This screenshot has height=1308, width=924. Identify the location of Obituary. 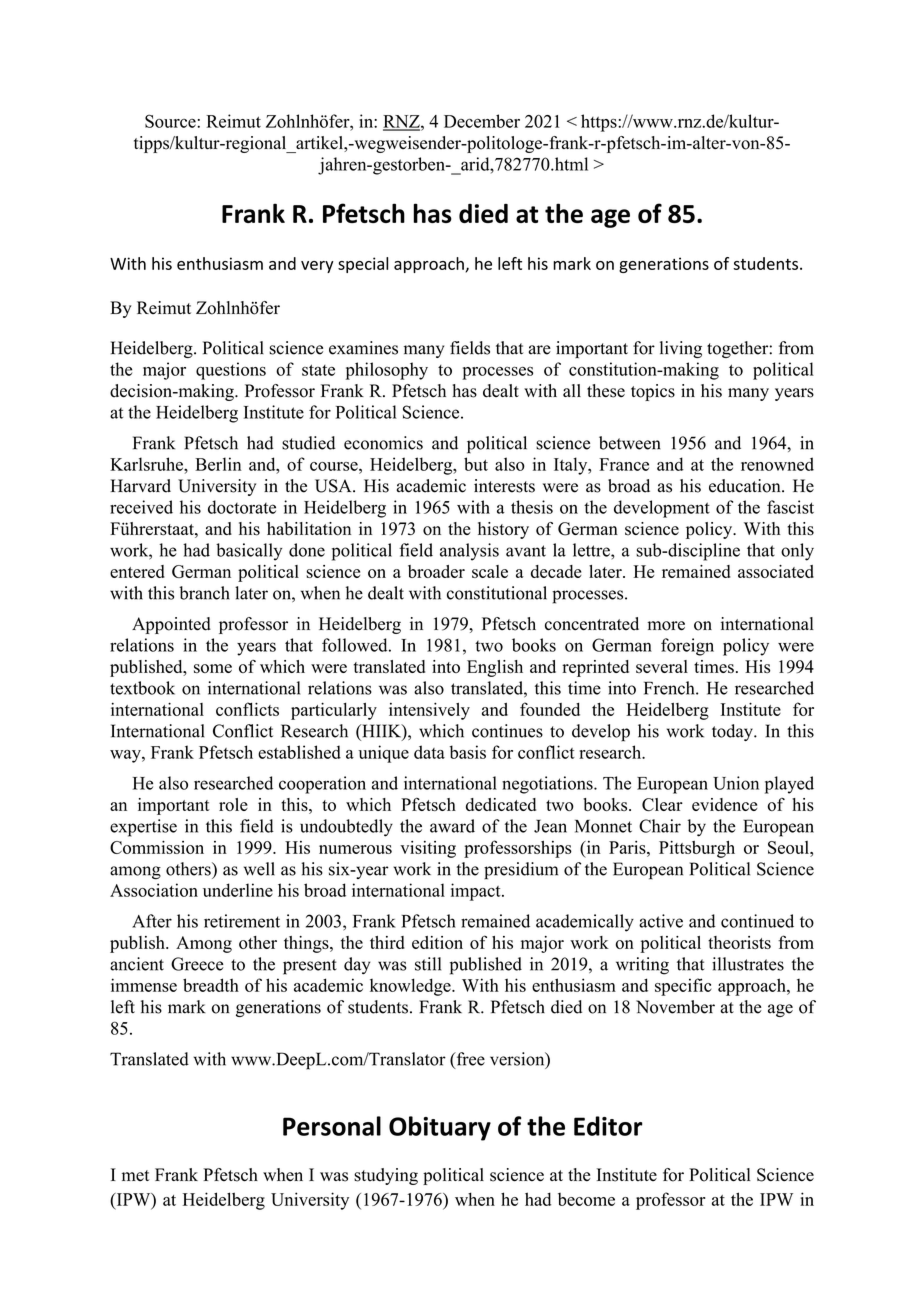
(440, 1128).
